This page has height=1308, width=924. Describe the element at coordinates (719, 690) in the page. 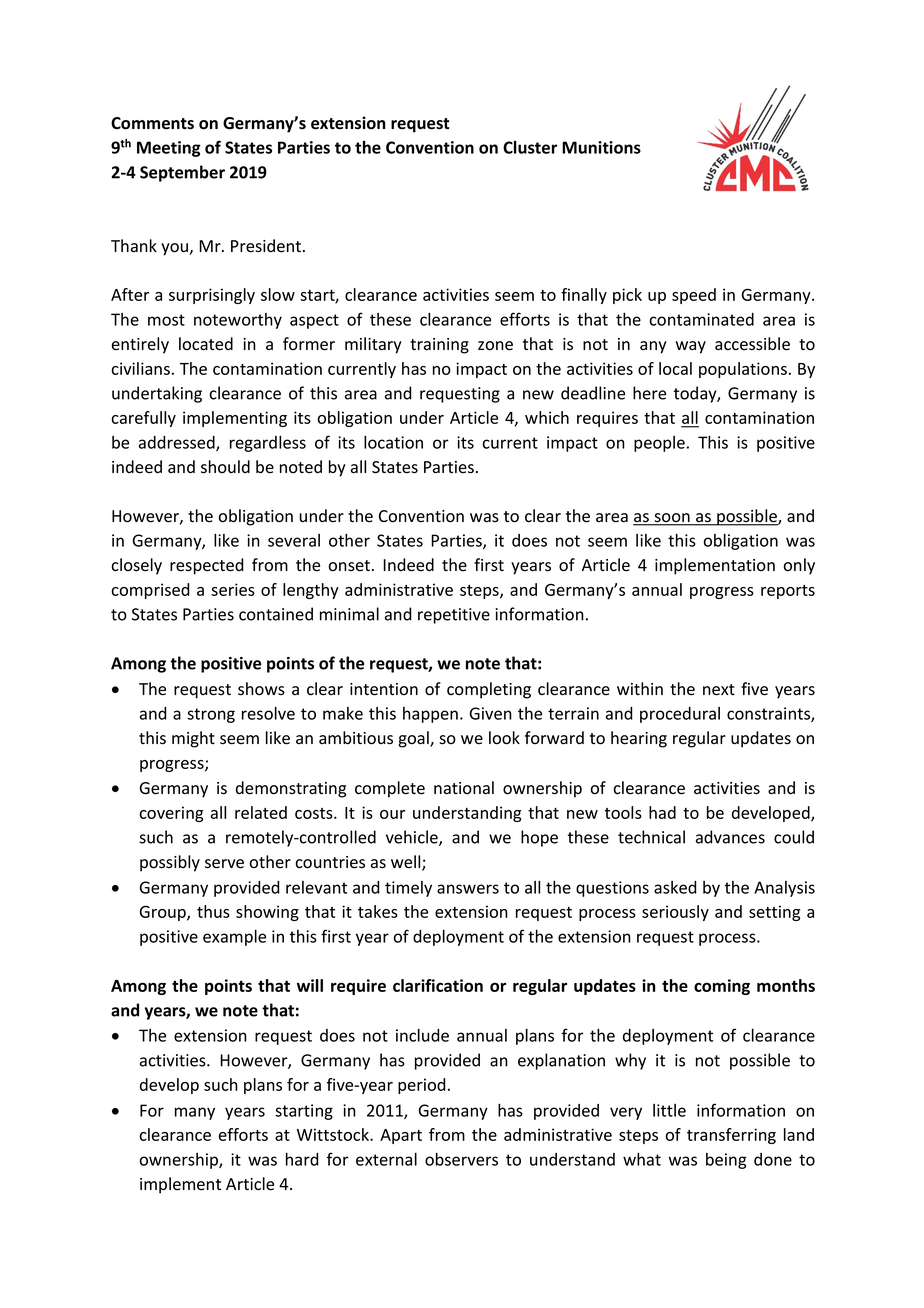

I see `next` at that location.
